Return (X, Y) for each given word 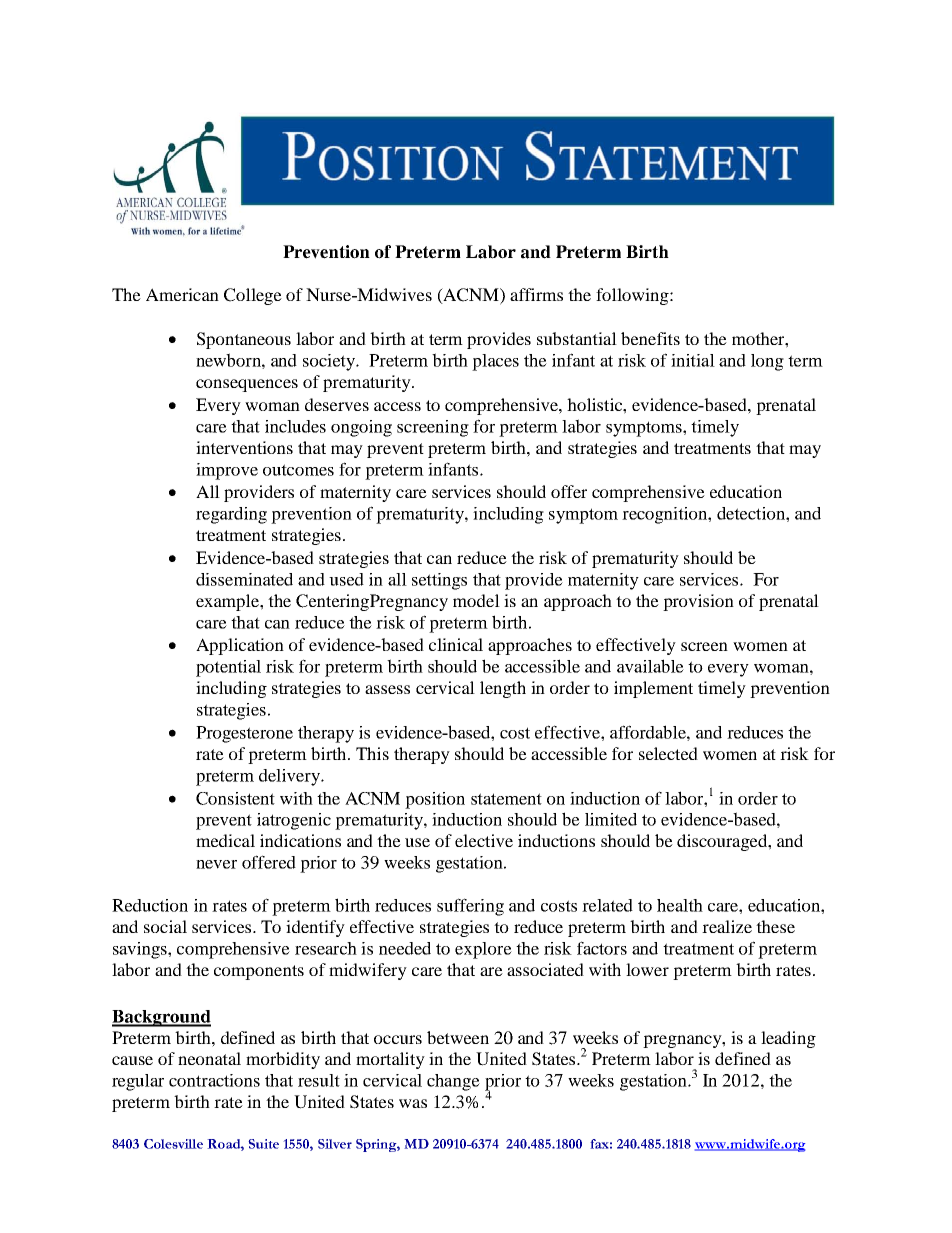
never (216, 864)
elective (484, 840)
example (228, 602)
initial (693, 360)
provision (698, 602)
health (680, 905)
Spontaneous (244, 340)
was (413, 1103)
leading (788, 1039)
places (495, 362)
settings (439, 581)
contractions (214, 1080)
